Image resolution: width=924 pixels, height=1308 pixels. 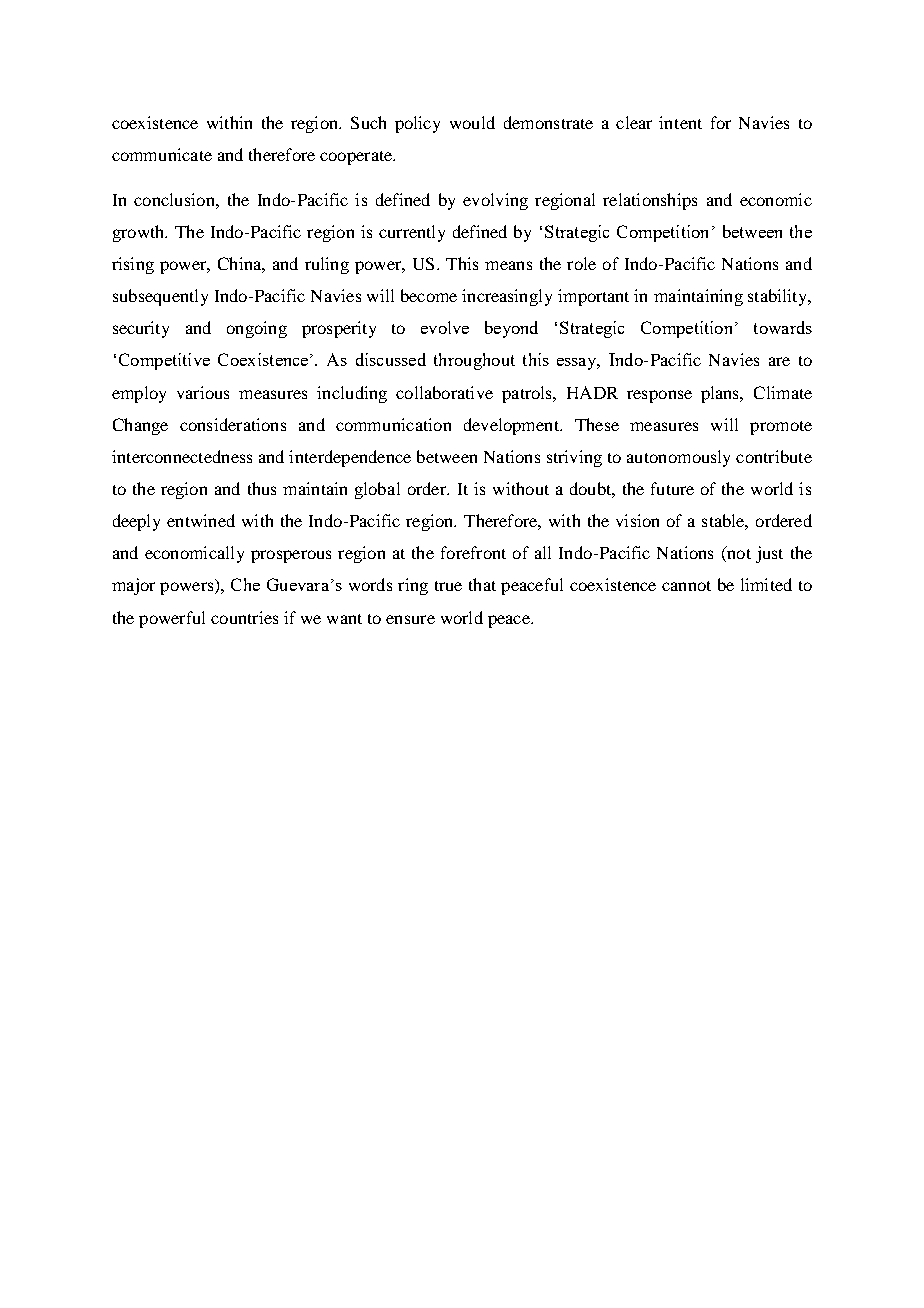 What do you see at coordinates (472, 122) in the screenshot?
I see `would` at bounding box center [472, 122].
